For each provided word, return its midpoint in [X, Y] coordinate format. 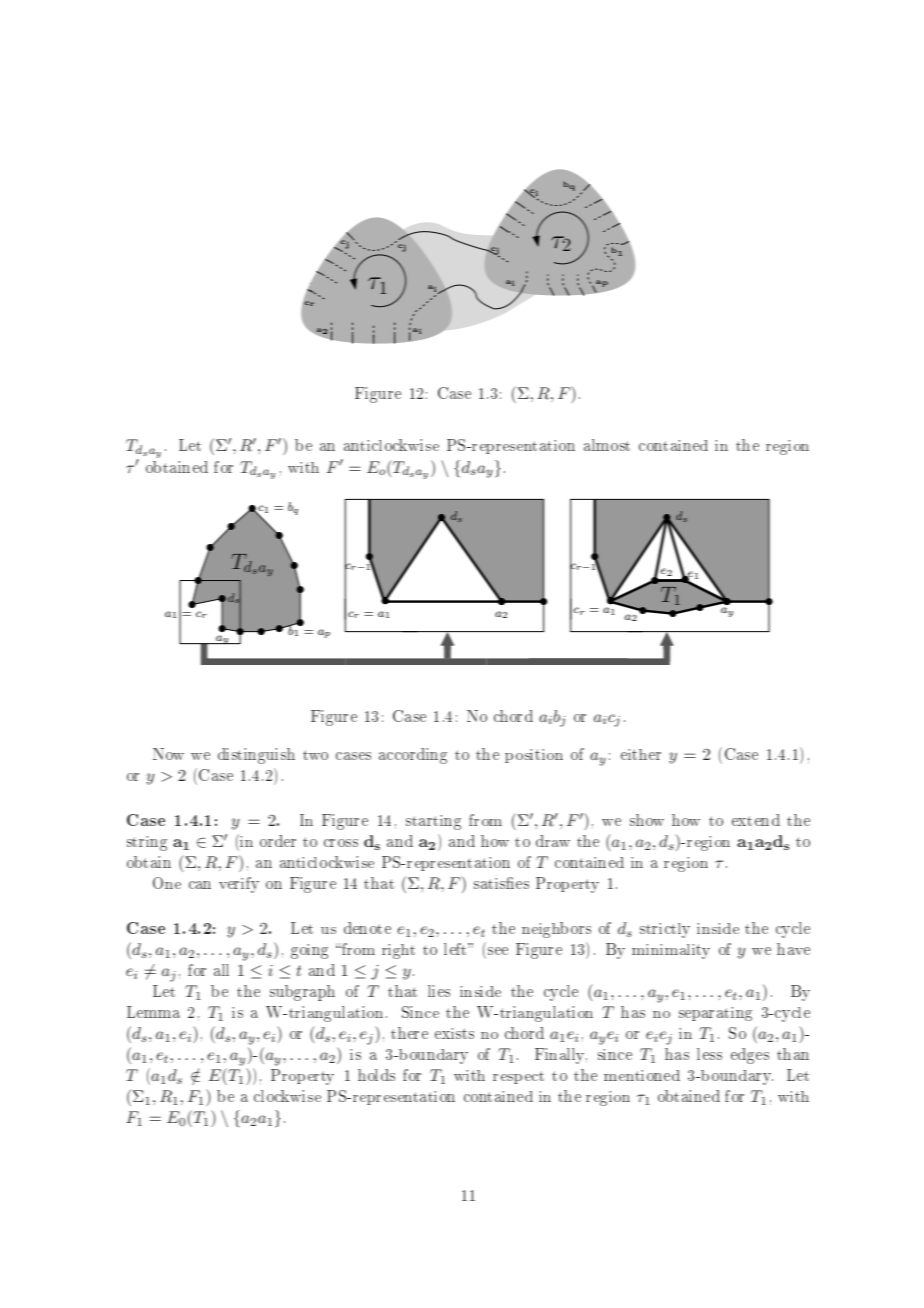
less [709, 1054]
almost [607, 445]
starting [433, 822]
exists [454, 1033]
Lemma [153, 1012]
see [498, 951]
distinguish [256, 756]
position [534, 756]
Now [168, 754]
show [647, 820]
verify [239, 885]
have [793, 949]
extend [756, 820]
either [641, 754]
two [315, 755]
